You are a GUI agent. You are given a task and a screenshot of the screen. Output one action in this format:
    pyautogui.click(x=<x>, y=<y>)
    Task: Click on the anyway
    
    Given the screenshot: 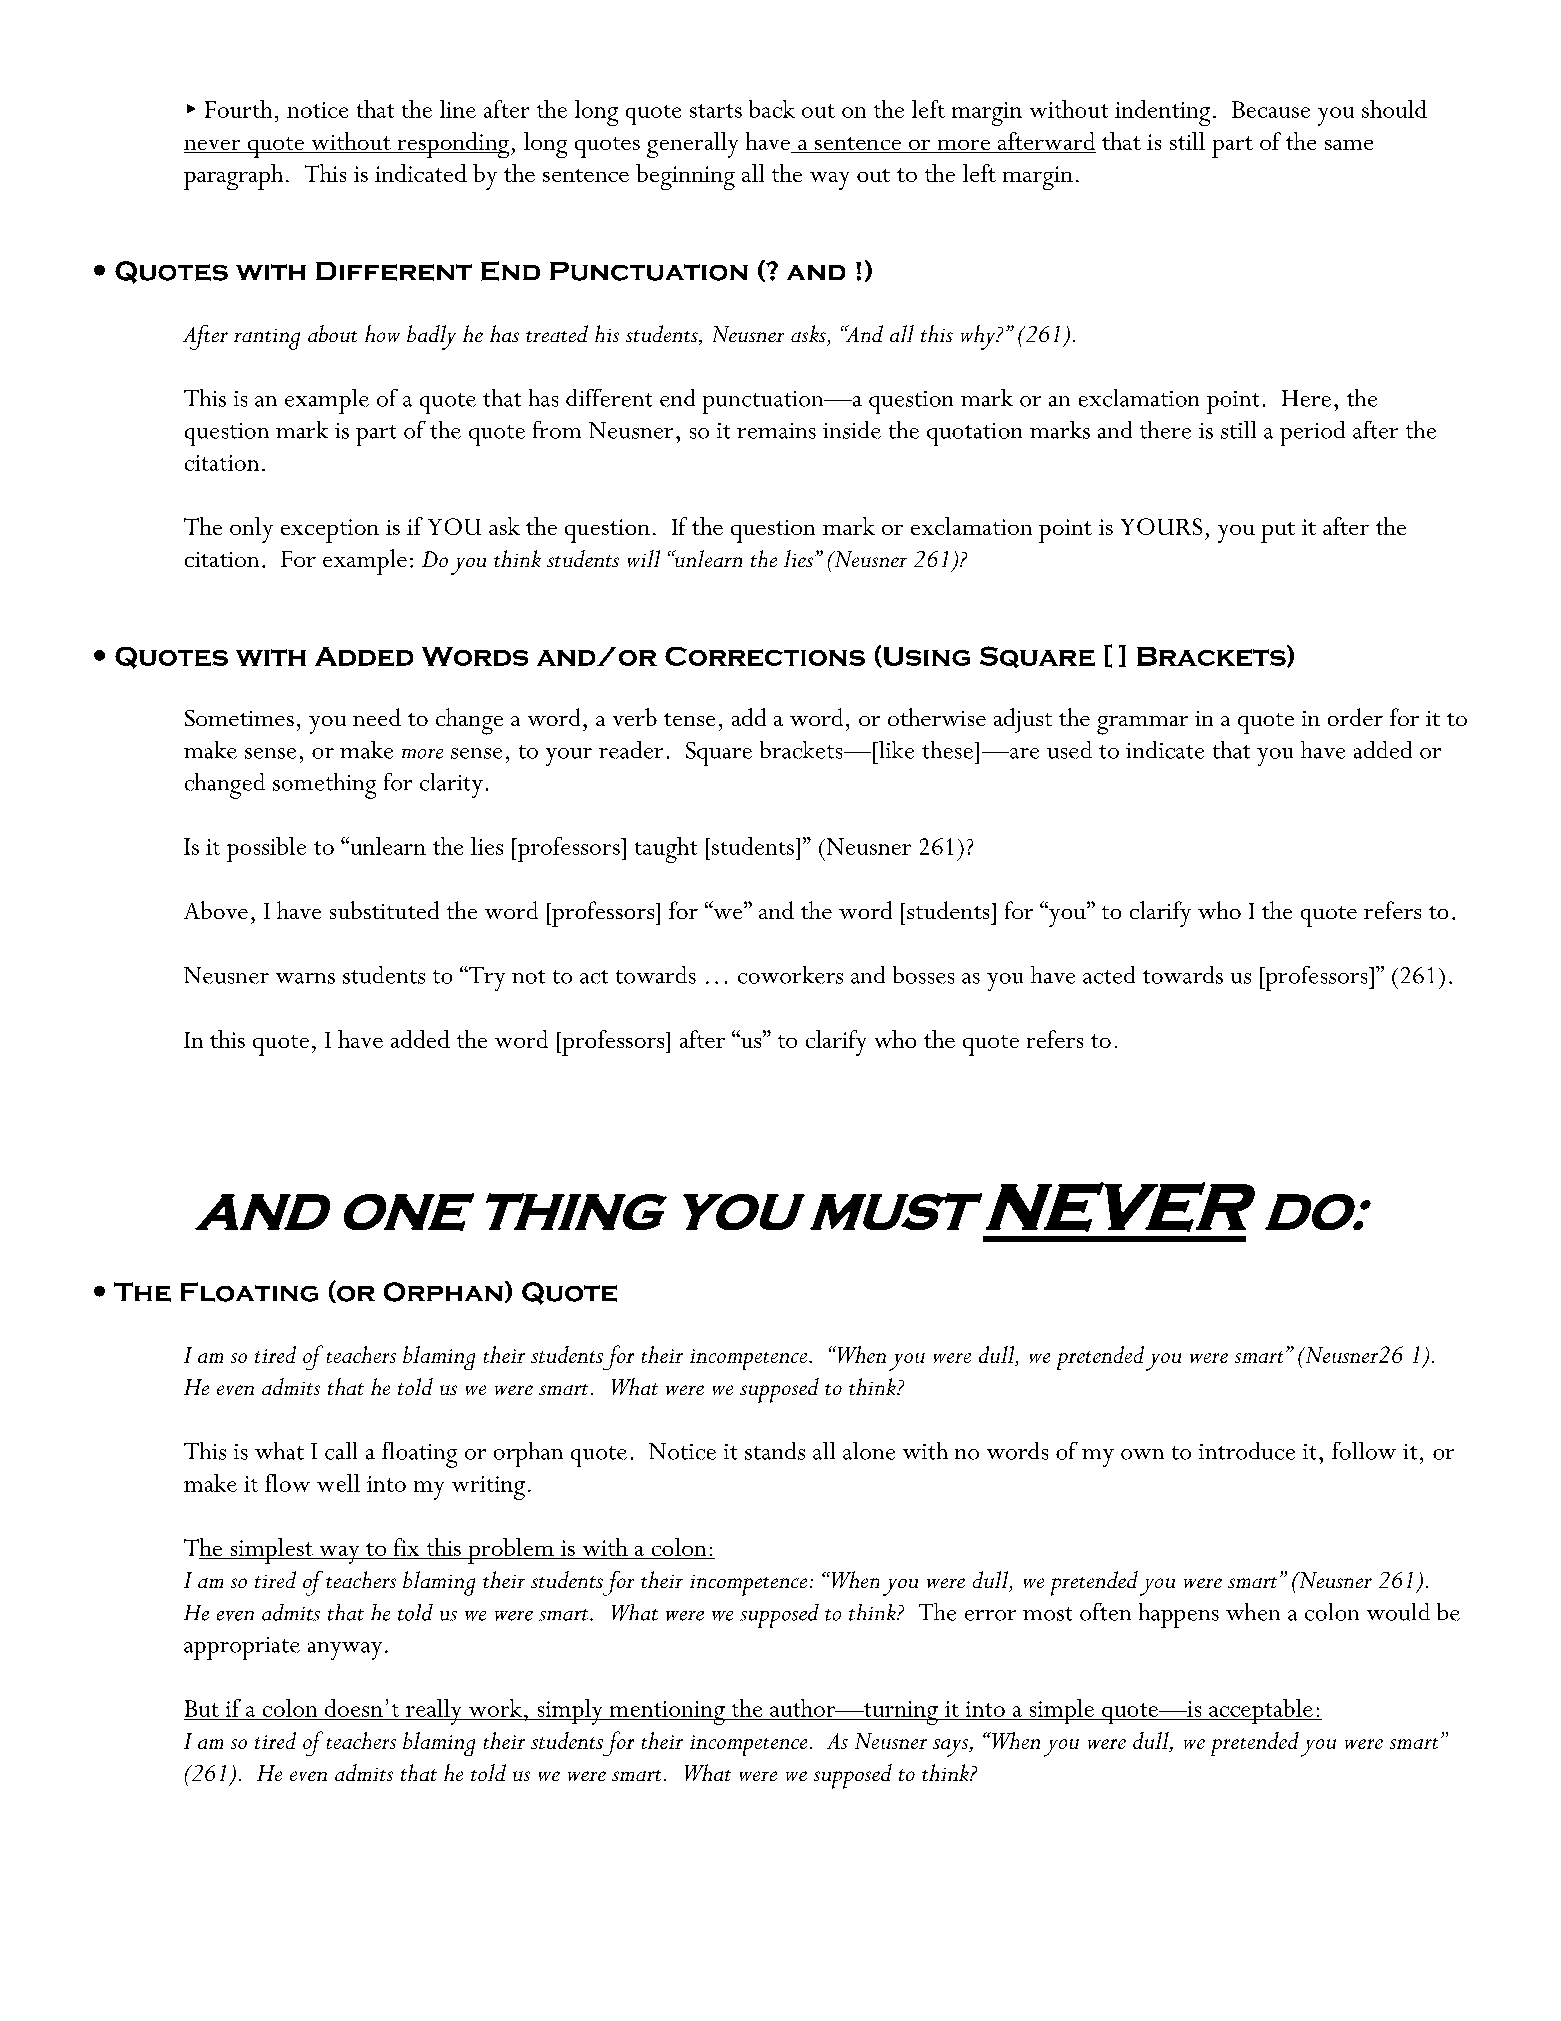 What is the action you would take?
    pyautogui.click(x=345, y=1651)
